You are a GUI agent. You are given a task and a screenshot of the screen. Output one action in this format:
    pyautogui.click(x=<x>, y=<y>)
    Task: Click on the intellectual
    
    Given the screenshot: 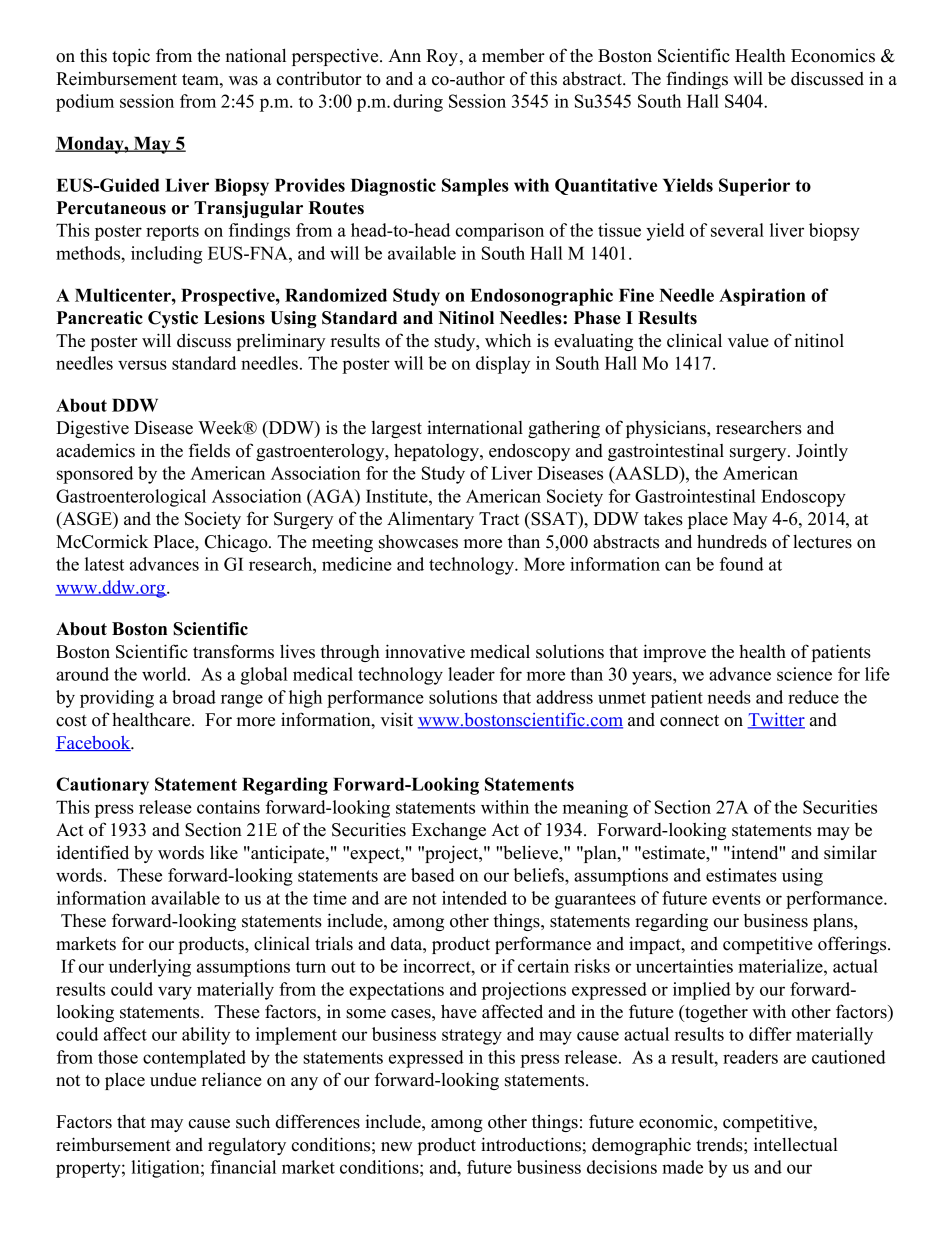 What is the action you would take?
    pyautogui.click(x=796, y=1144)
